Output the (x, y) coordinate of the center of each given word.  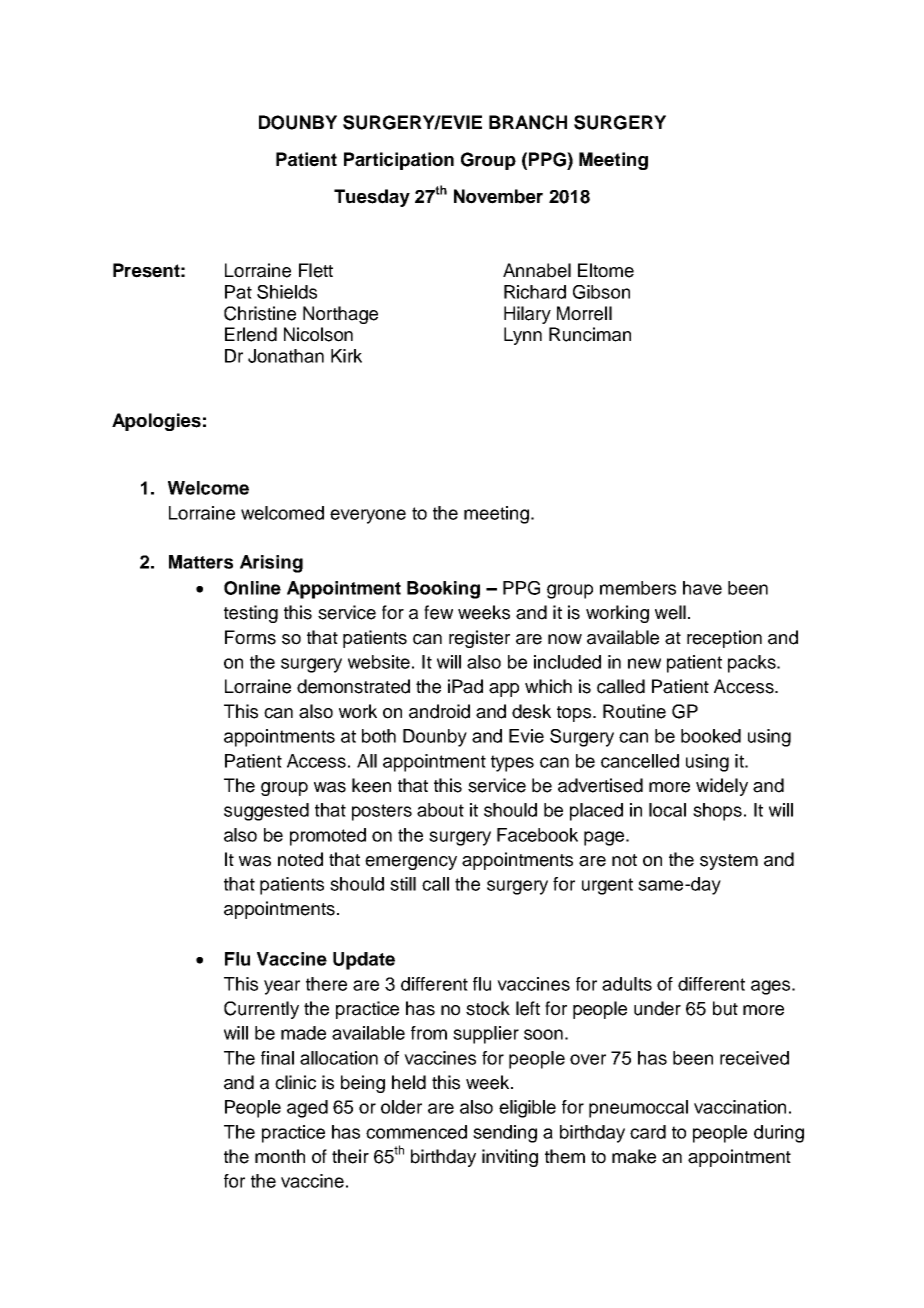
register (479, 639)
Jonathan (286, 356)
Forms (250, 637)
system (729, 862)
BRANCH (528, 122)
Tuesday (372, 198)
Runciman (590, 334)
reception (724, 639)
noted (300, 859)
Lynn (523, 336)
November (498, 196)
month (280, 1156)
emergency (411, 863)
